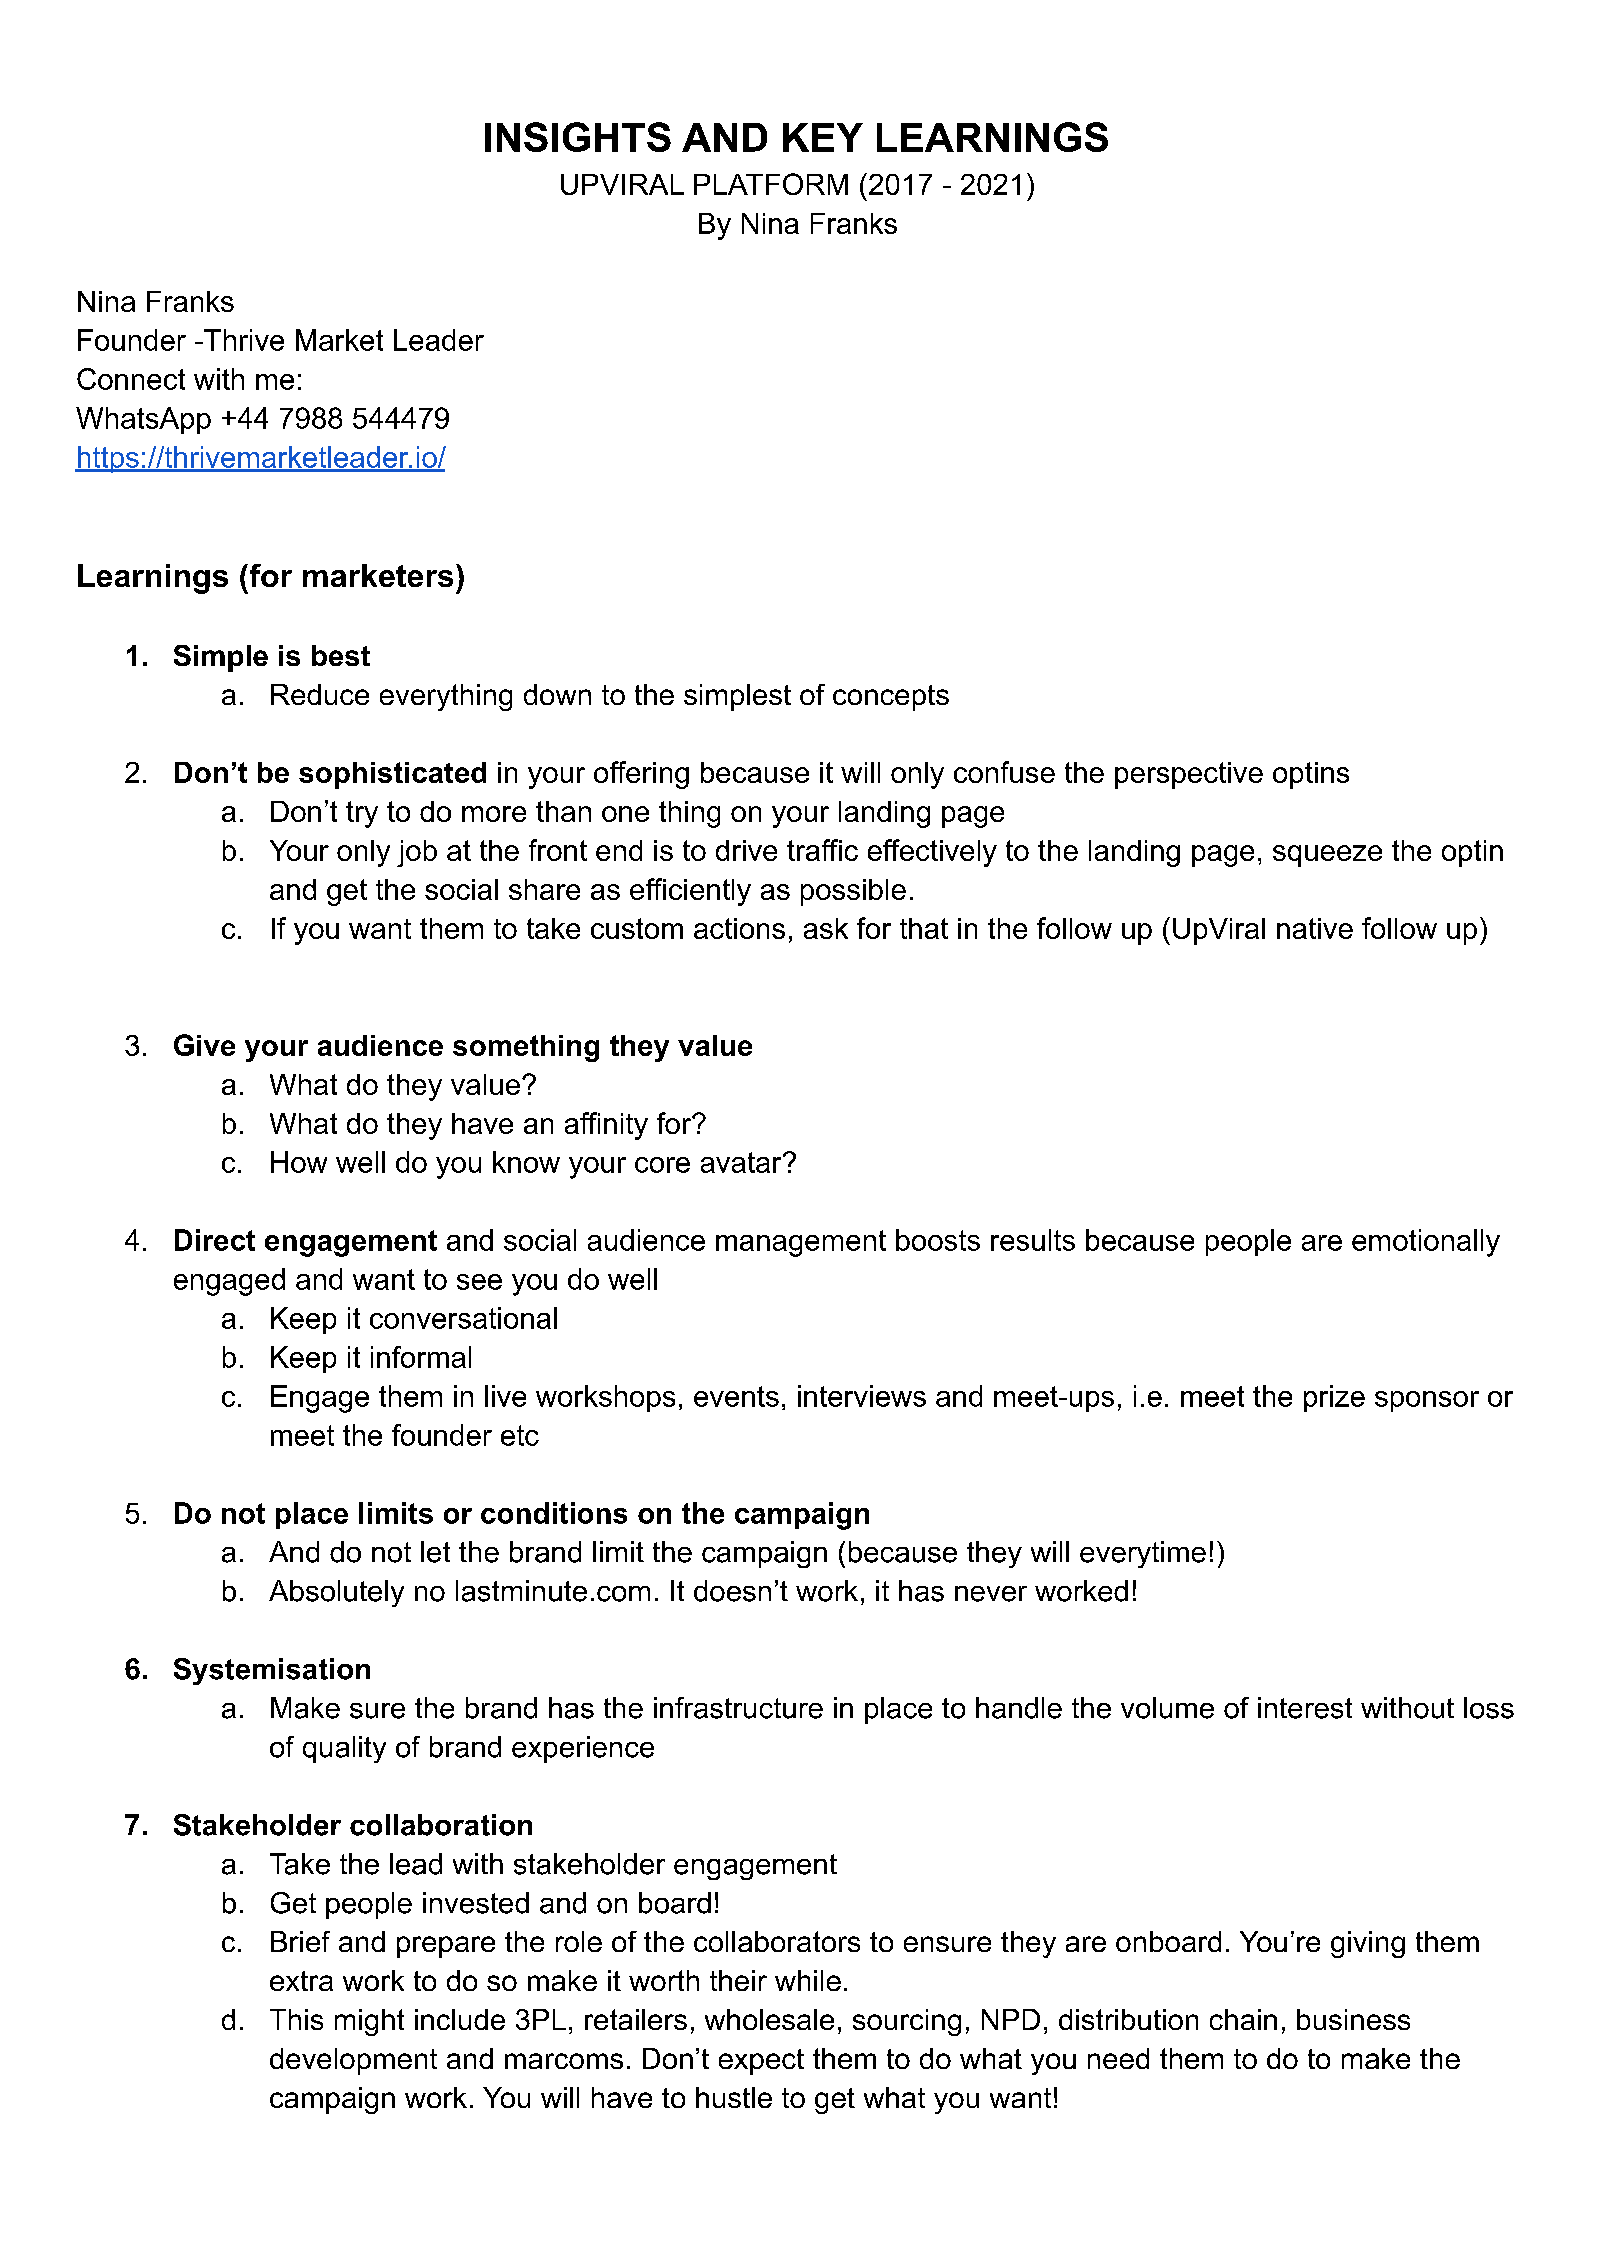 This screenshot has width=1597, height=2256. Describe the element at coordinates (1327, 856) in the screenshot. I see `squeeze` at that location.
